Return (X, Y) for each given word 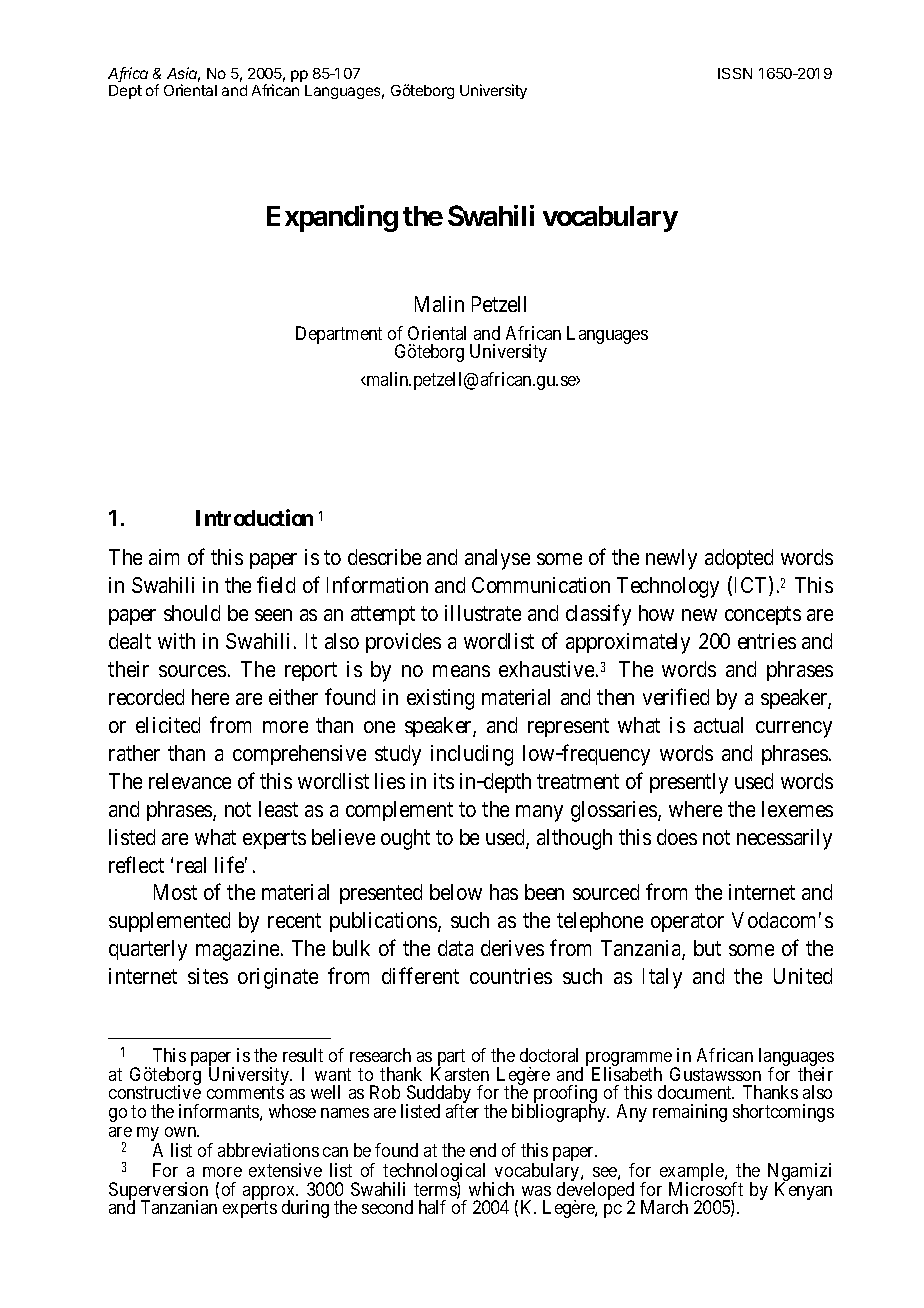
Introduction (254, 517)
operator (687, 923)
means (461, 671)
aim (164, 557)
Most (175, 892)
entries (767, 641)
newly (671, 559)
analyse (497, 559)
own (182, 1132)
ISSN (735, 73)
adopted (739, 559)
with (176, 641)
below (456, 892)
